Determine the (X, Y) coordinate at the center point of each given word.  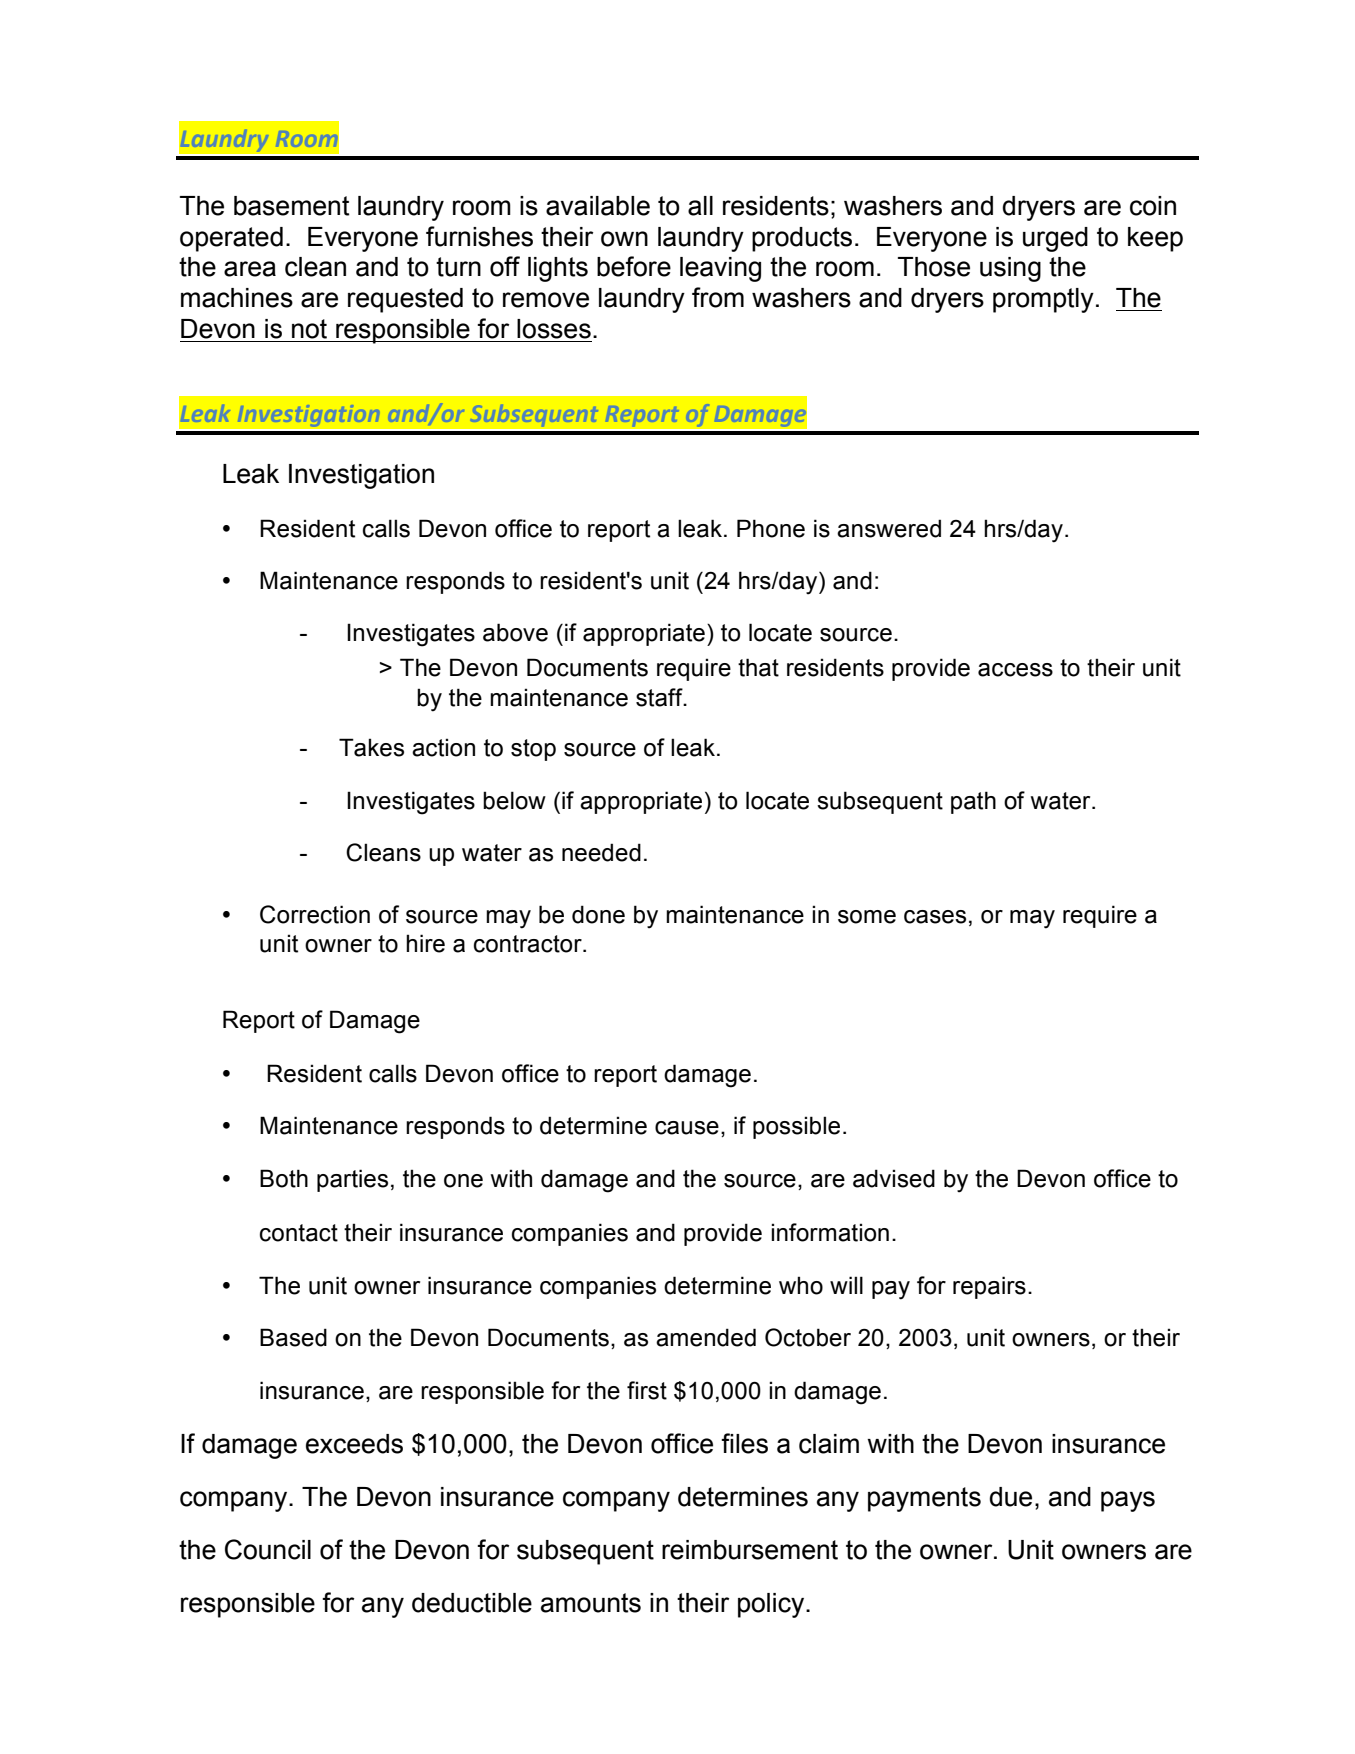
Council (268, 1549)
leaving (720, 269)
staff (660, 697)
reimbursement (750, 1550)
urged (1055, 239)
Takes (371, 747)
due (1010, 1497)
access (1015, 670)
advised (894, 1178)
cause (687, 1128)
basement (291, 206)
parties (352, 1180)
